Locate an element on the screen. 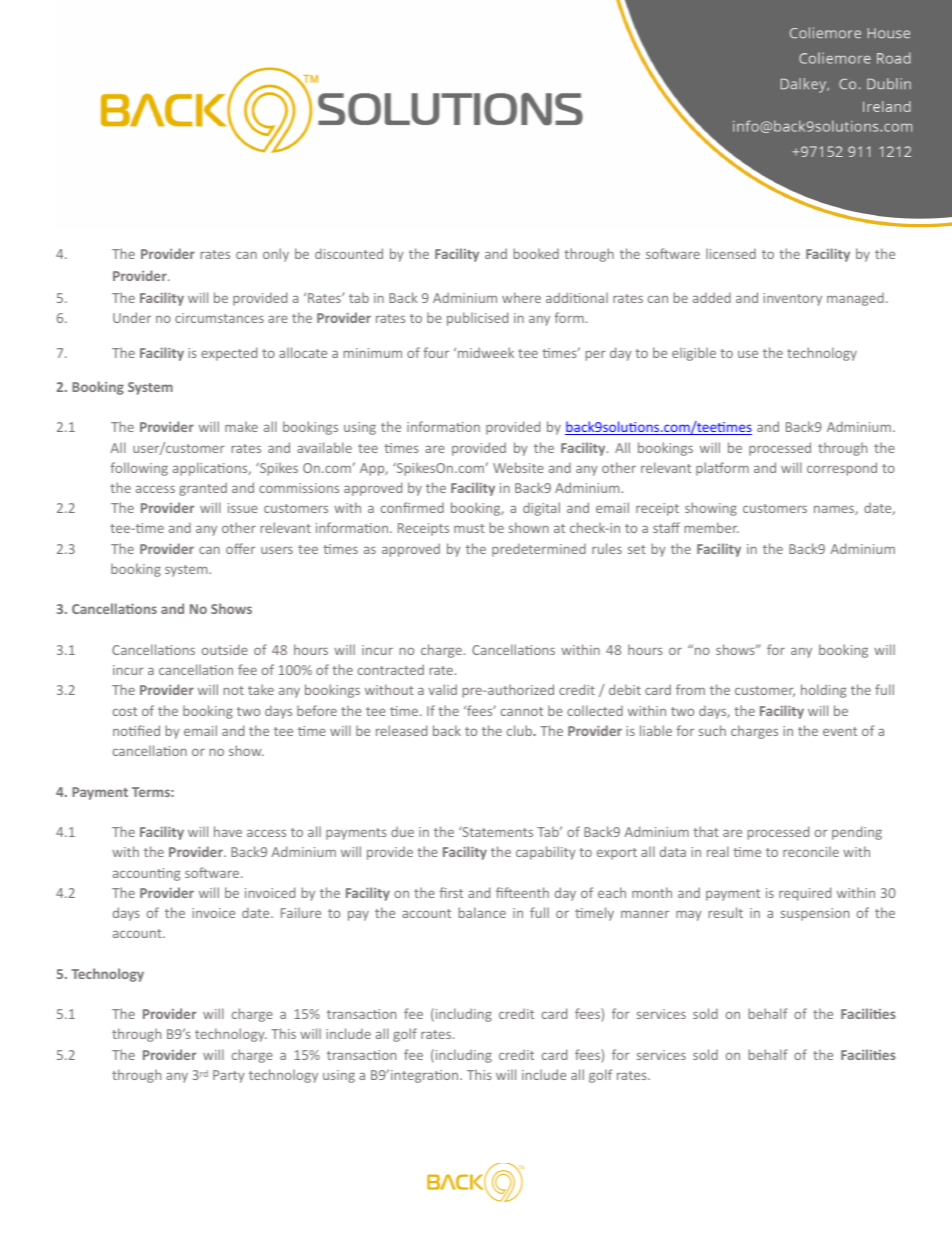 The width and height of the screenshot is (952, 1233). granted is located at coordinates (203, 489).
